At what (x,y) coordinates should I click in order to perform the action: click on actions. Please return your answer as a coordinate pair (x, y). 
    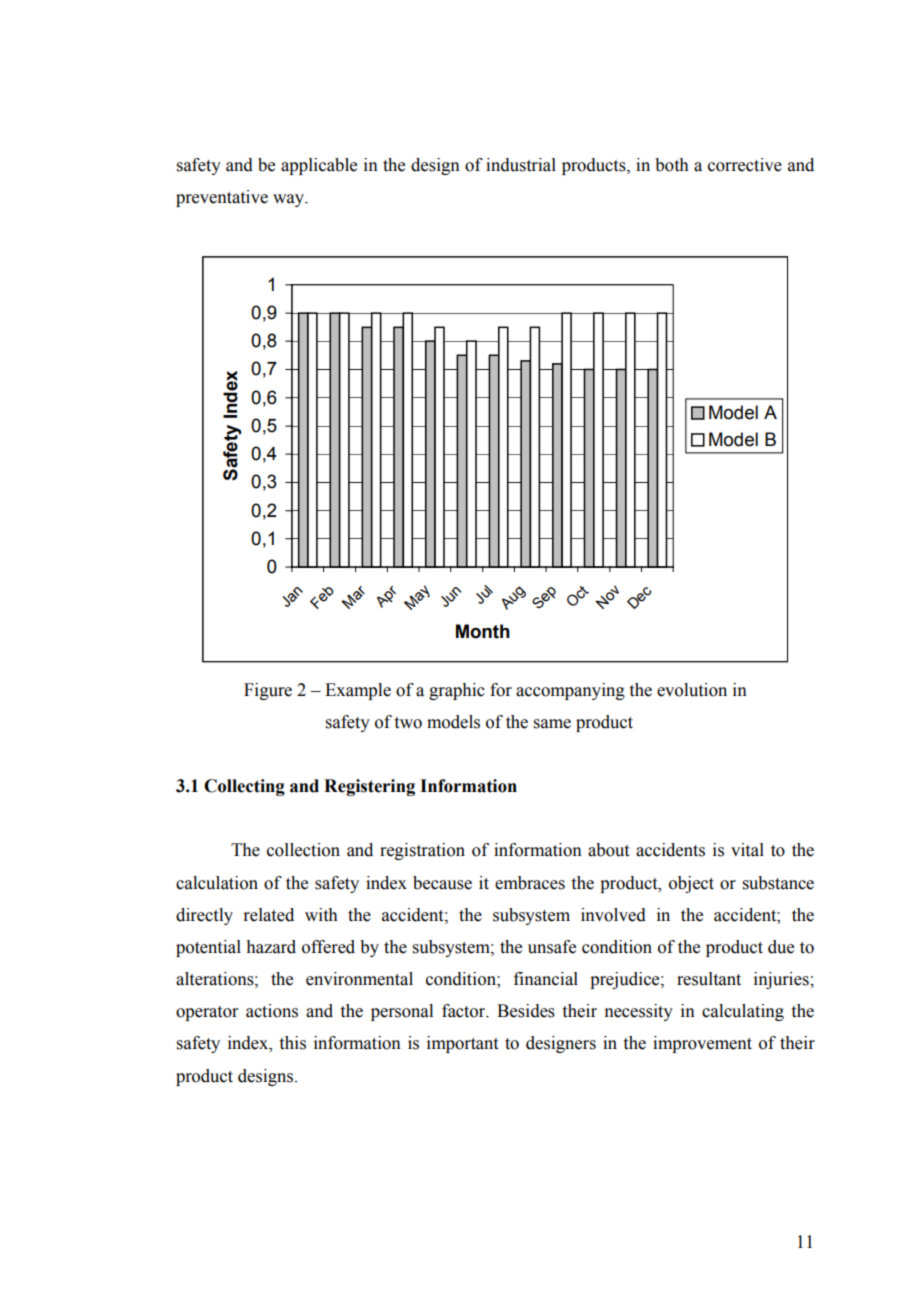
    Looking at the image, I should click on (272, 1011).
